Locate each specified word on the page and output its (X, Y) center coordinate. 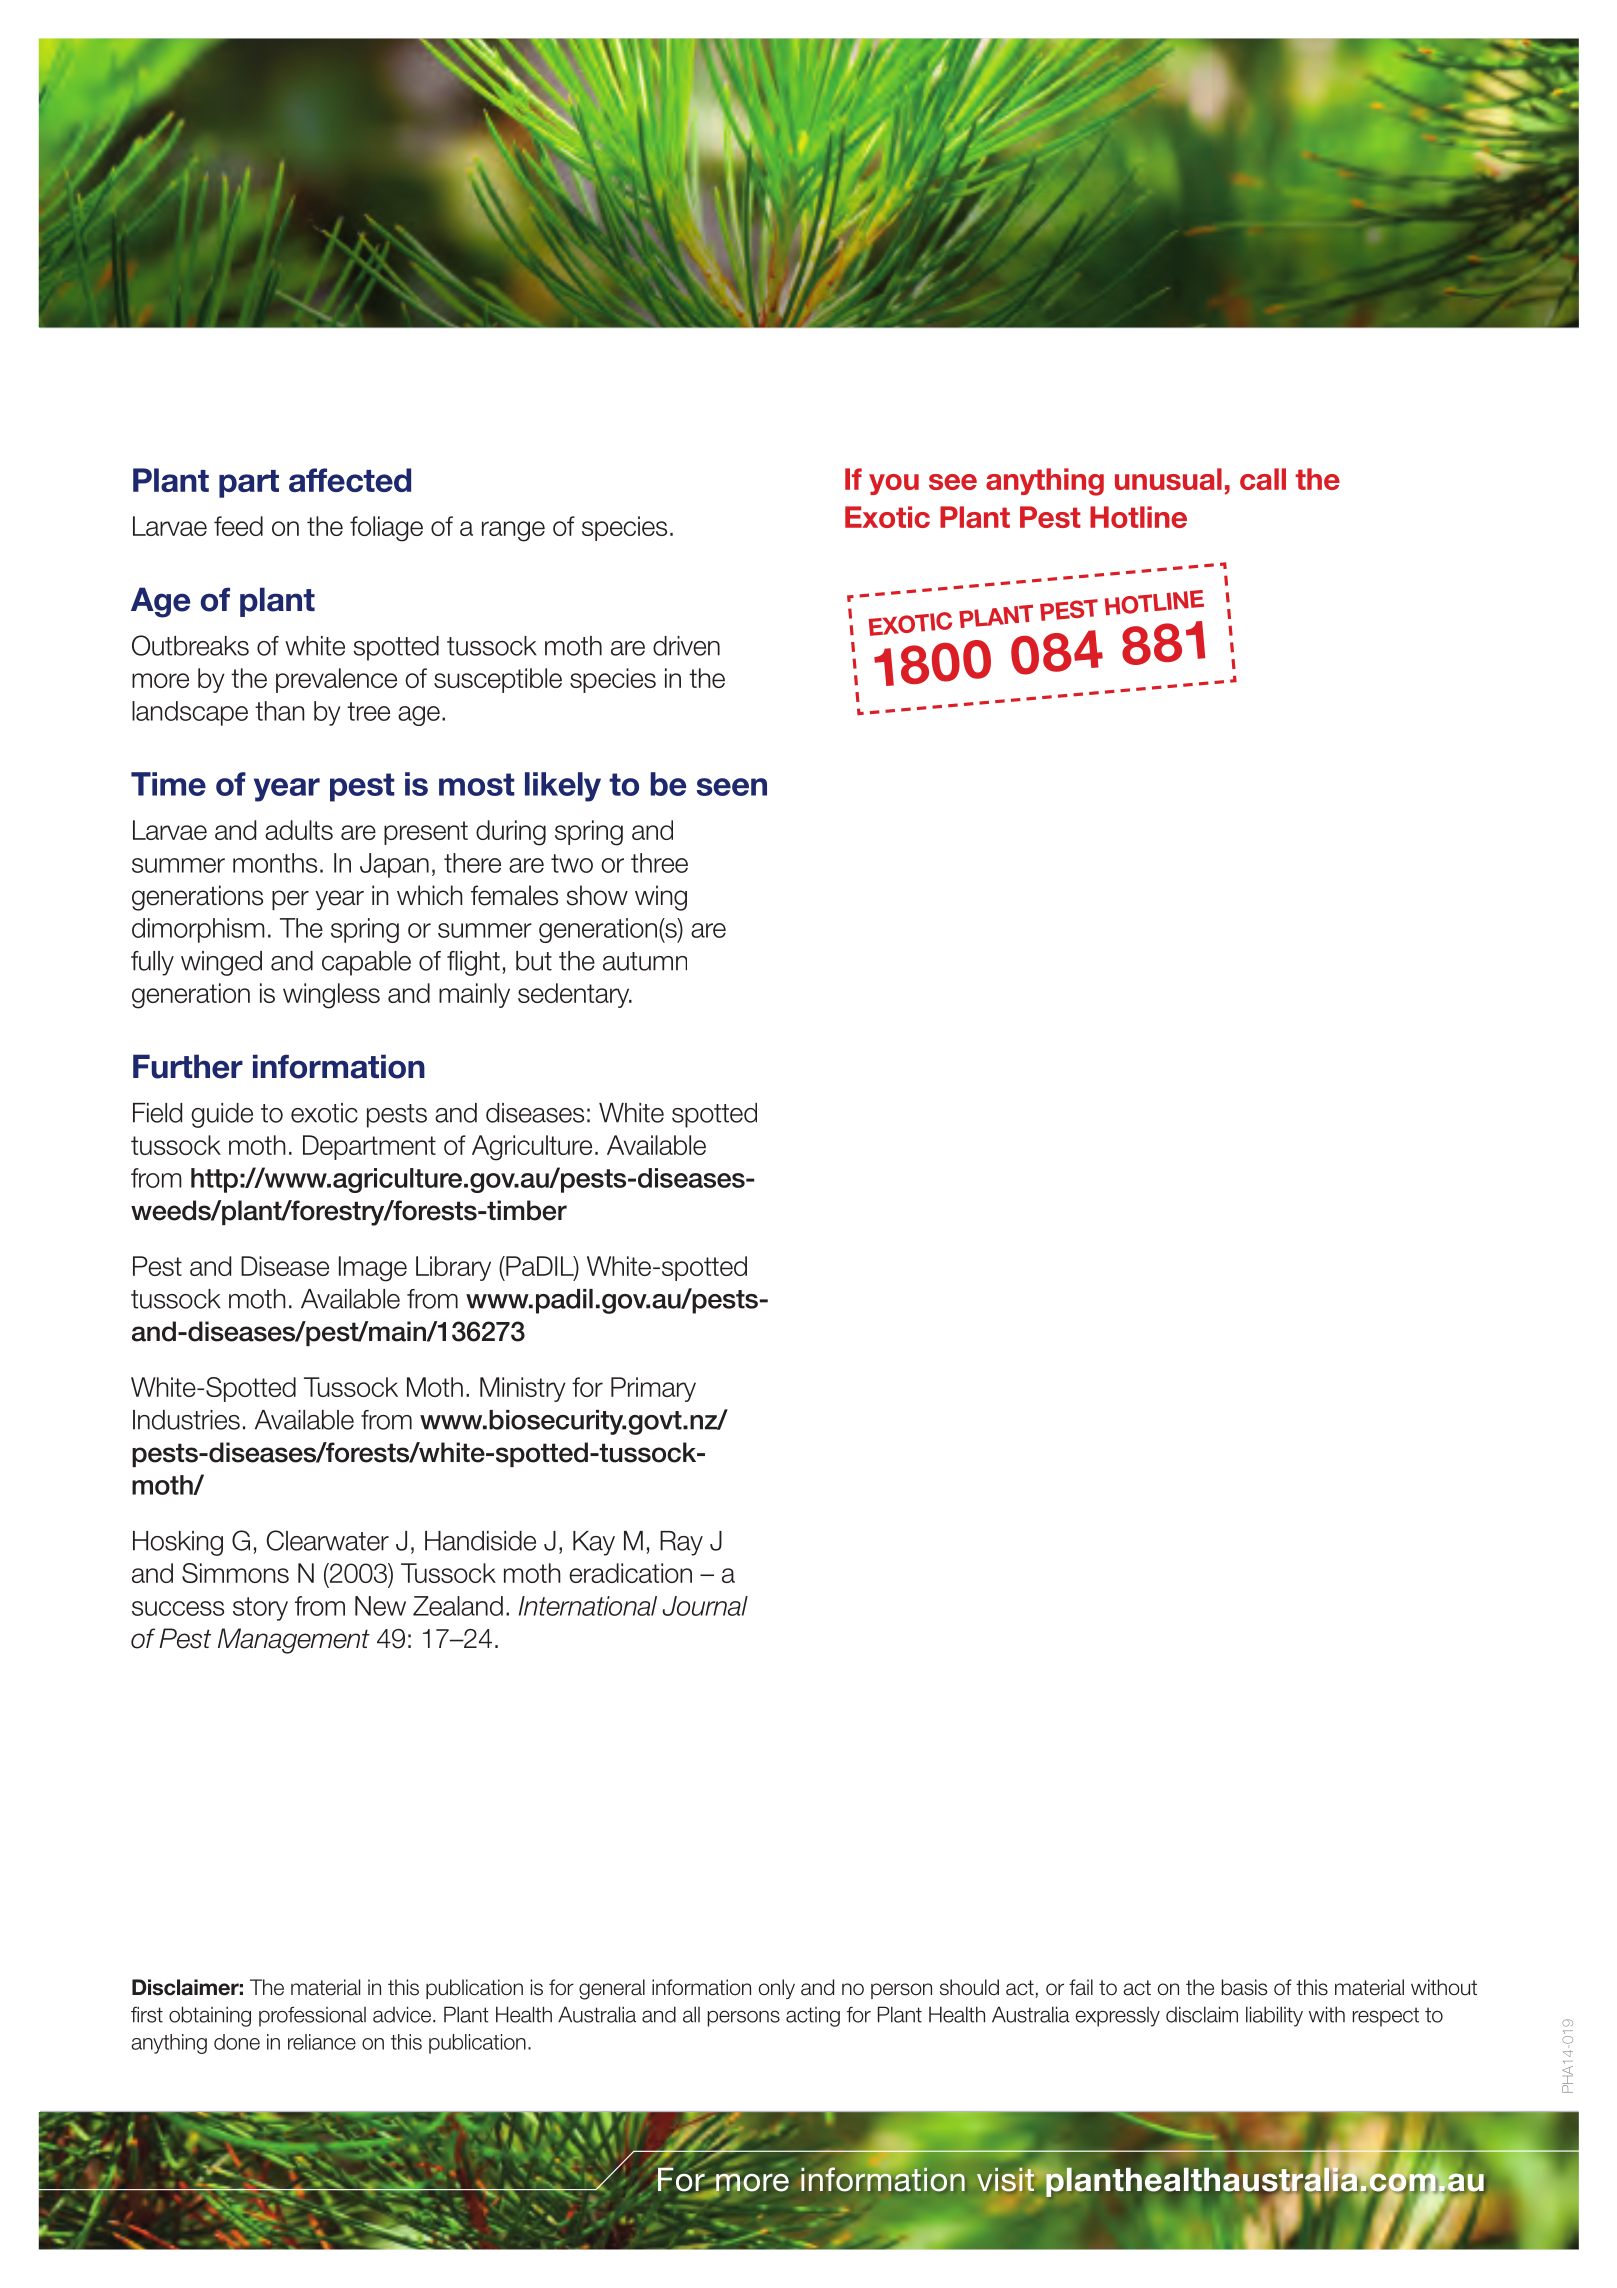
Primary (653, 1389)
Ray (681, 1543)
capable (366, 963)
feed (238, 526)
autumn (645, 961)
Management (294, 1641)
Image (373, 1269)
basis (1244, 1987)
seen (732, 787)
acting (813, 2017)
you (894, 484)
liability (1274, 2016)
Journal (705, 1606)
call (1263, 479)
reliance (322, 2042)
